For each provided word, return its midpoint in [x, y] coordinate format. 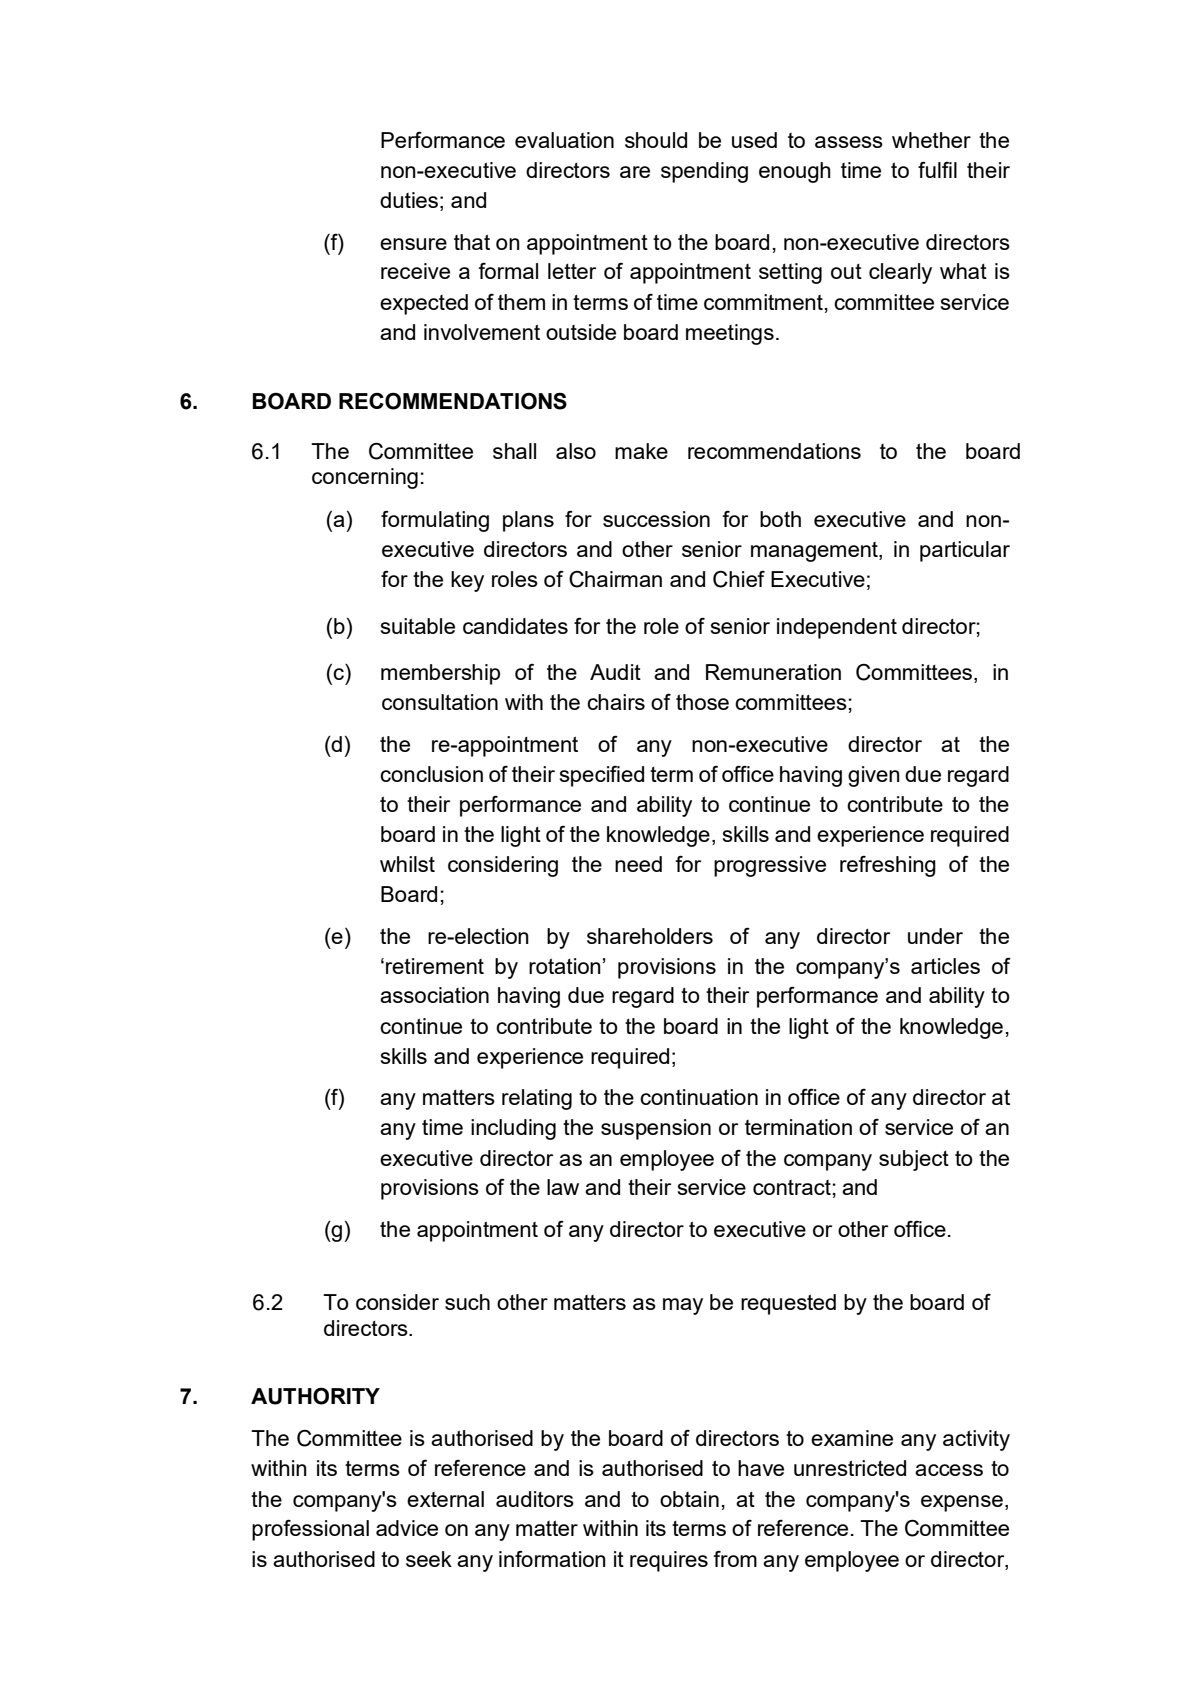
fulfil [937, 170]
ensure [413, 244]
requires [669, 1561]
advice [407, 1528]
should [656, 140]
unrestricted [850, 1468]
